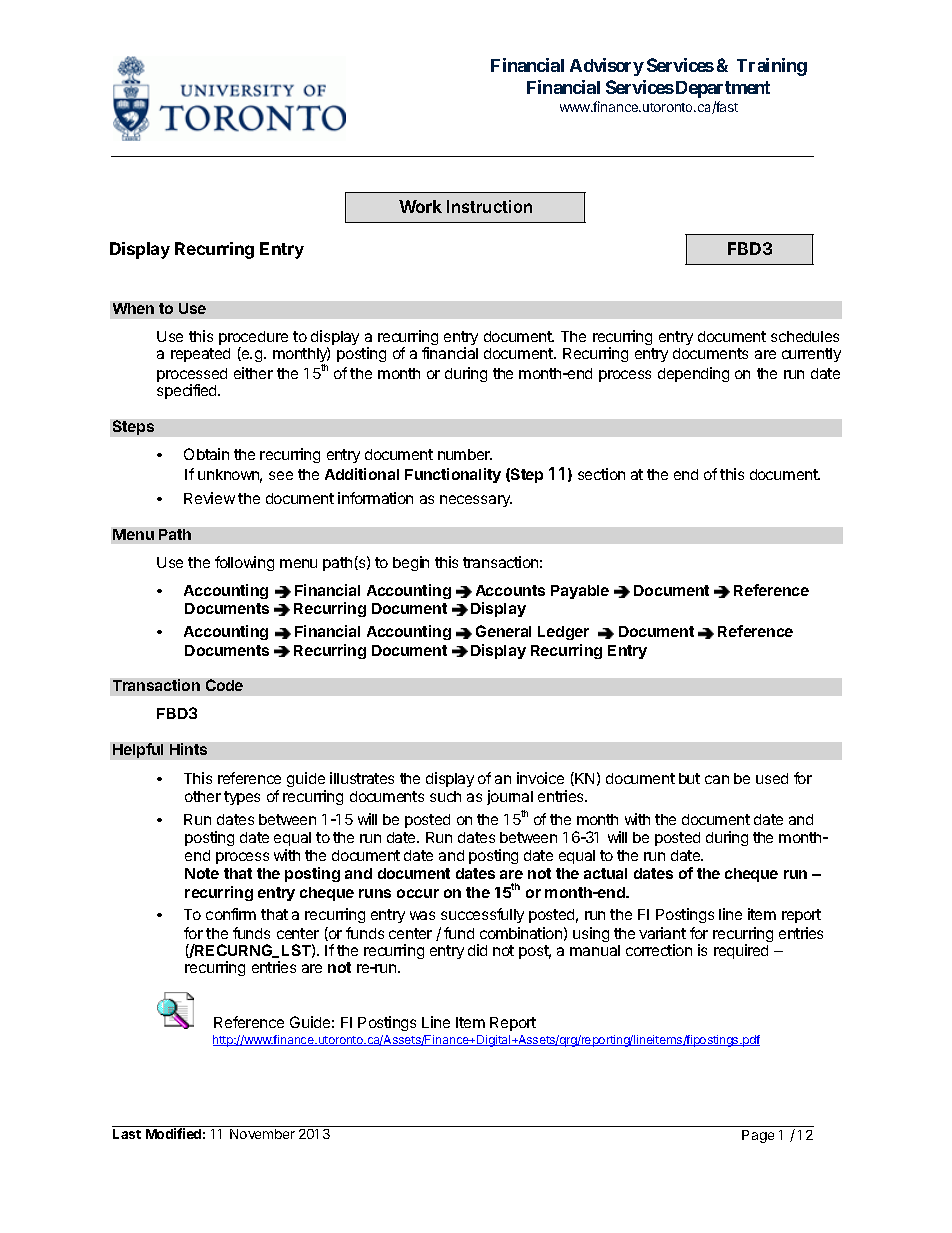  I want to click on Obtain, so click(206, 454).
